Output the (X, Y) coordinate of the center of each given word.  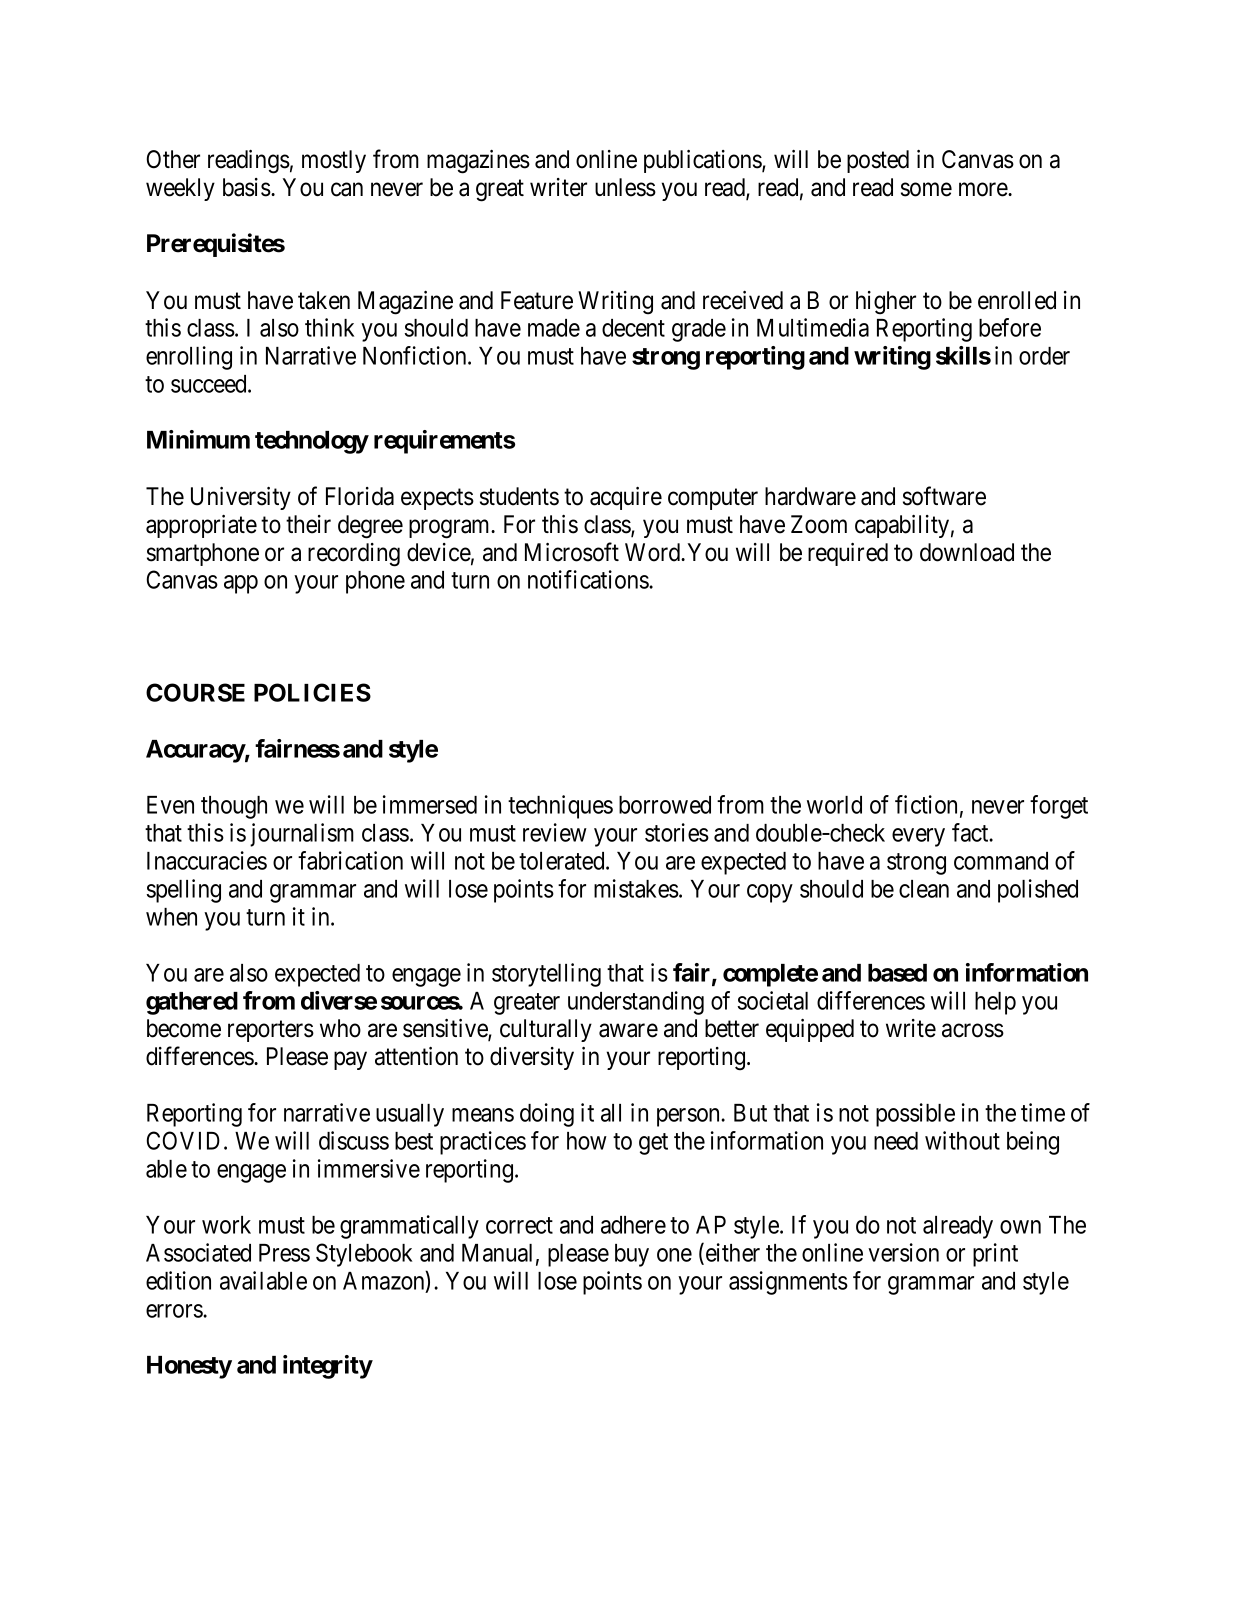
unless (625, 187)
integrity (328, 1367)
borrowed (665, 805)
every (918, 837)
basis (247, 187)
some (926, 190)
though (234, 807)
